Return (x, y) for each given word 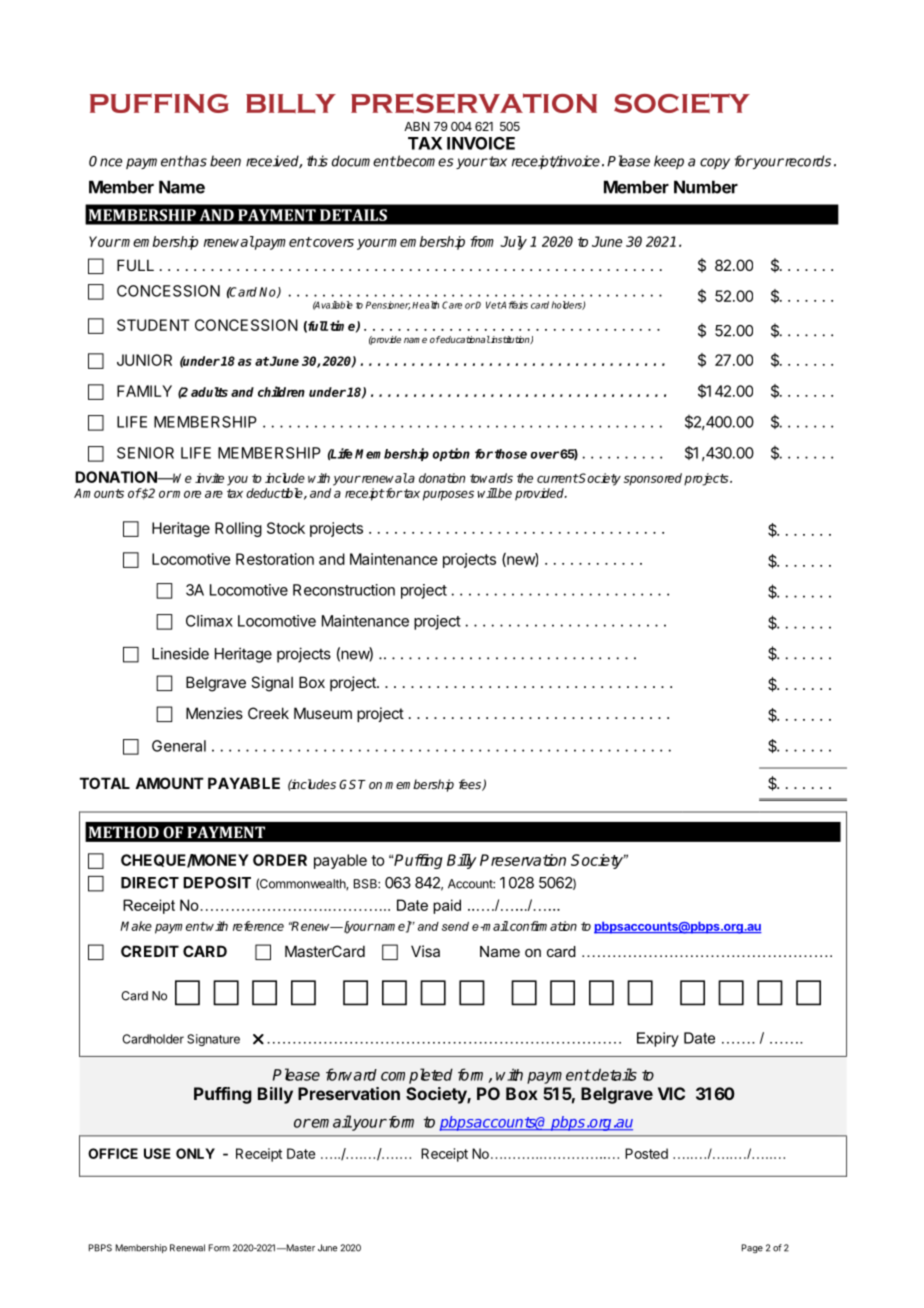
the (525, 478)
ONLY (195, 1153)
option (451, 454)
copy (715, 163)
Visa (425, 951)
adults (209, 392)
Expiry (658, 1039)
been (225, 161)
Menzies (214, 713)
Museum (323, 713)
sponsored (653, 479)
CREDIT (150, 951)
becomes (424, 161)
